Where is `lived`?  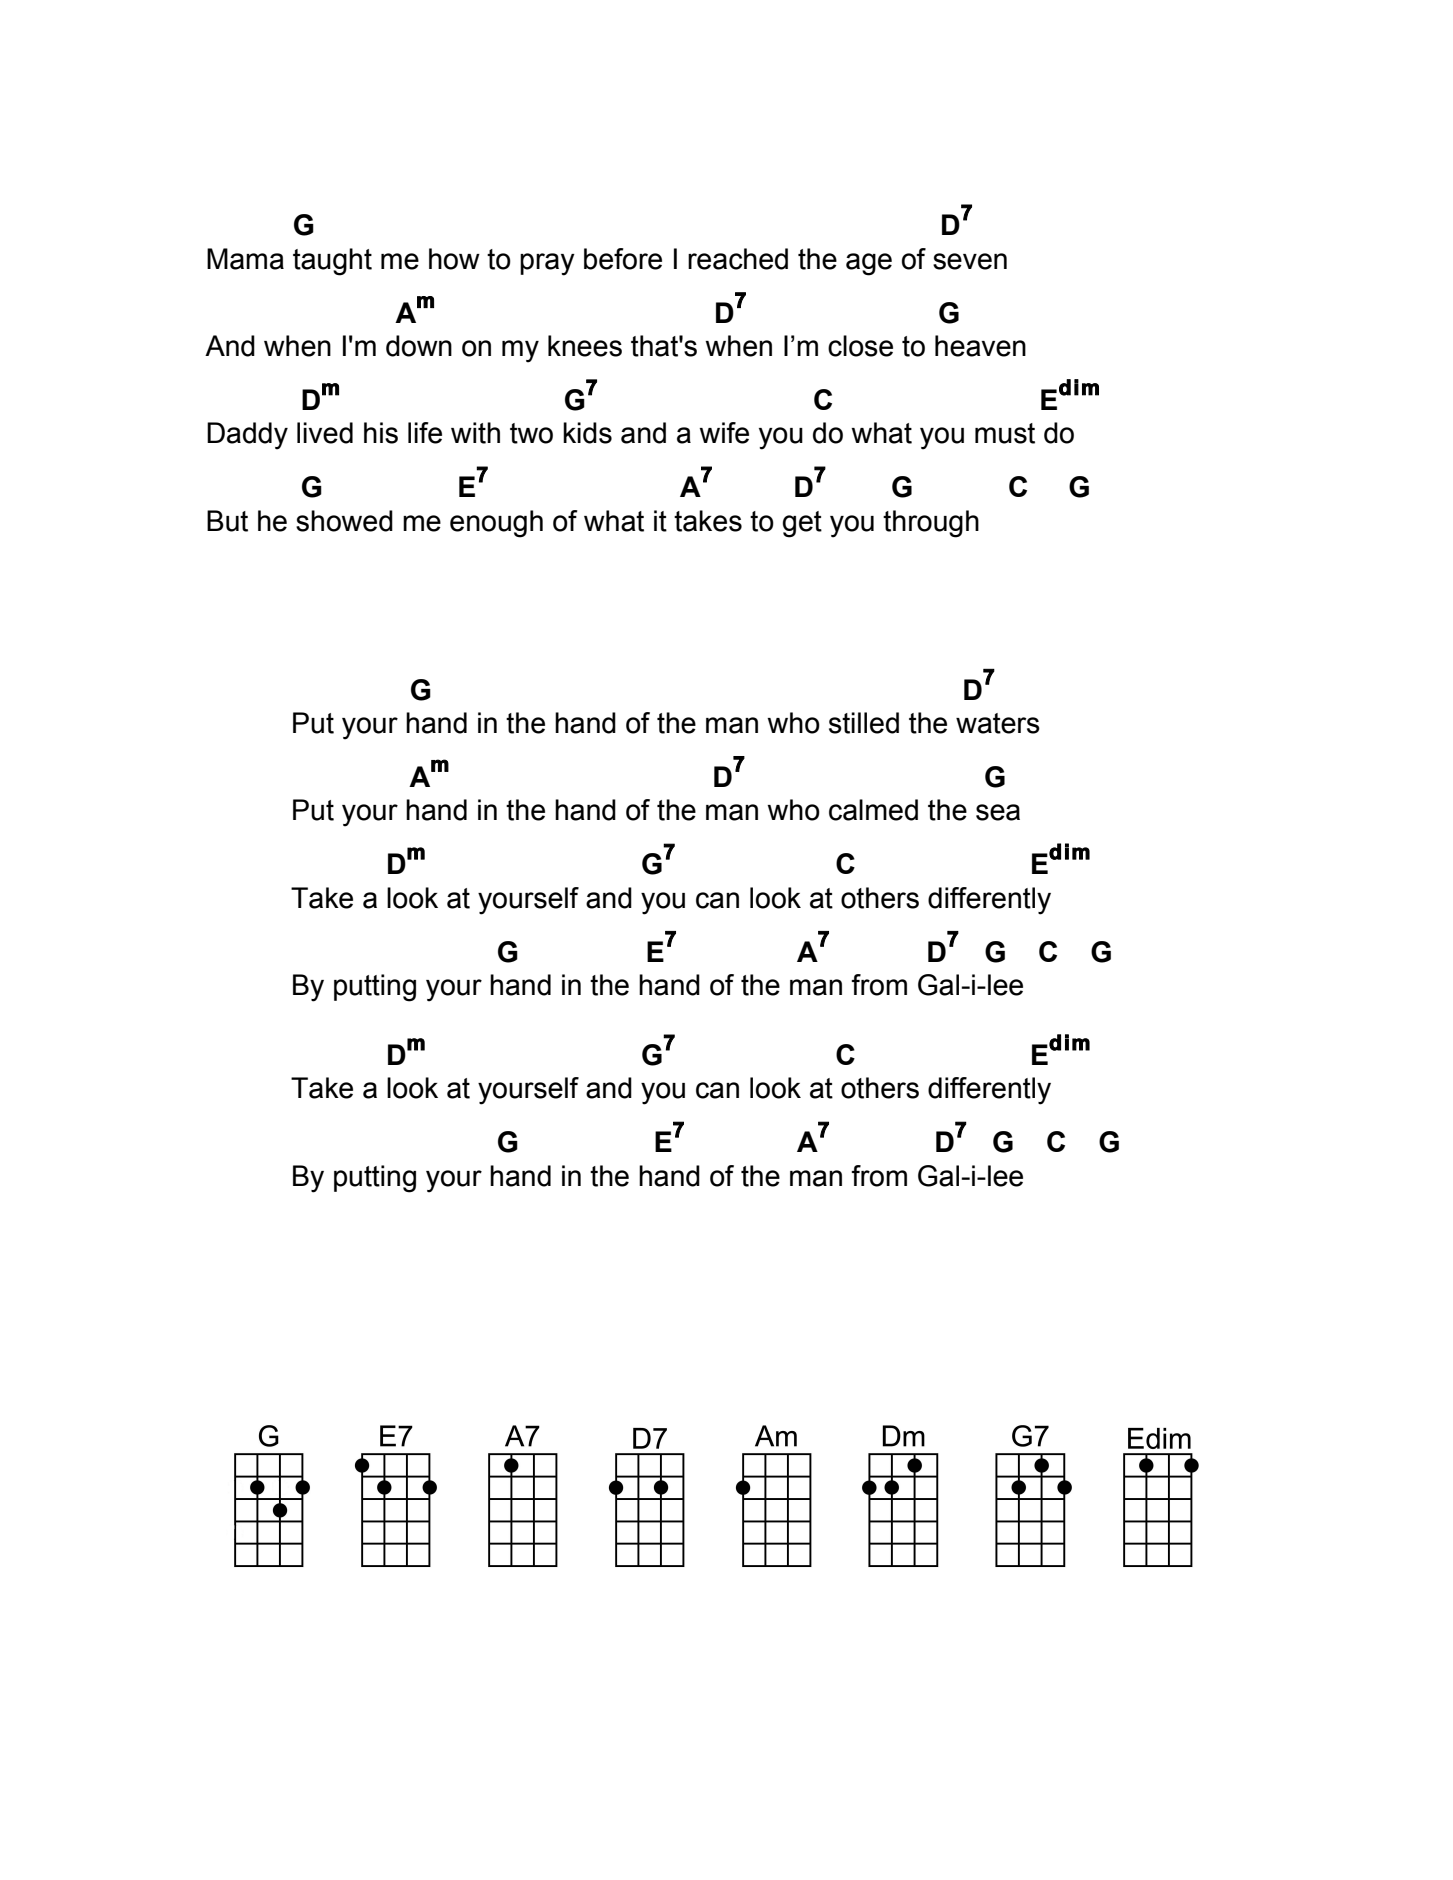
lived is located at coordinates (325, 433).
